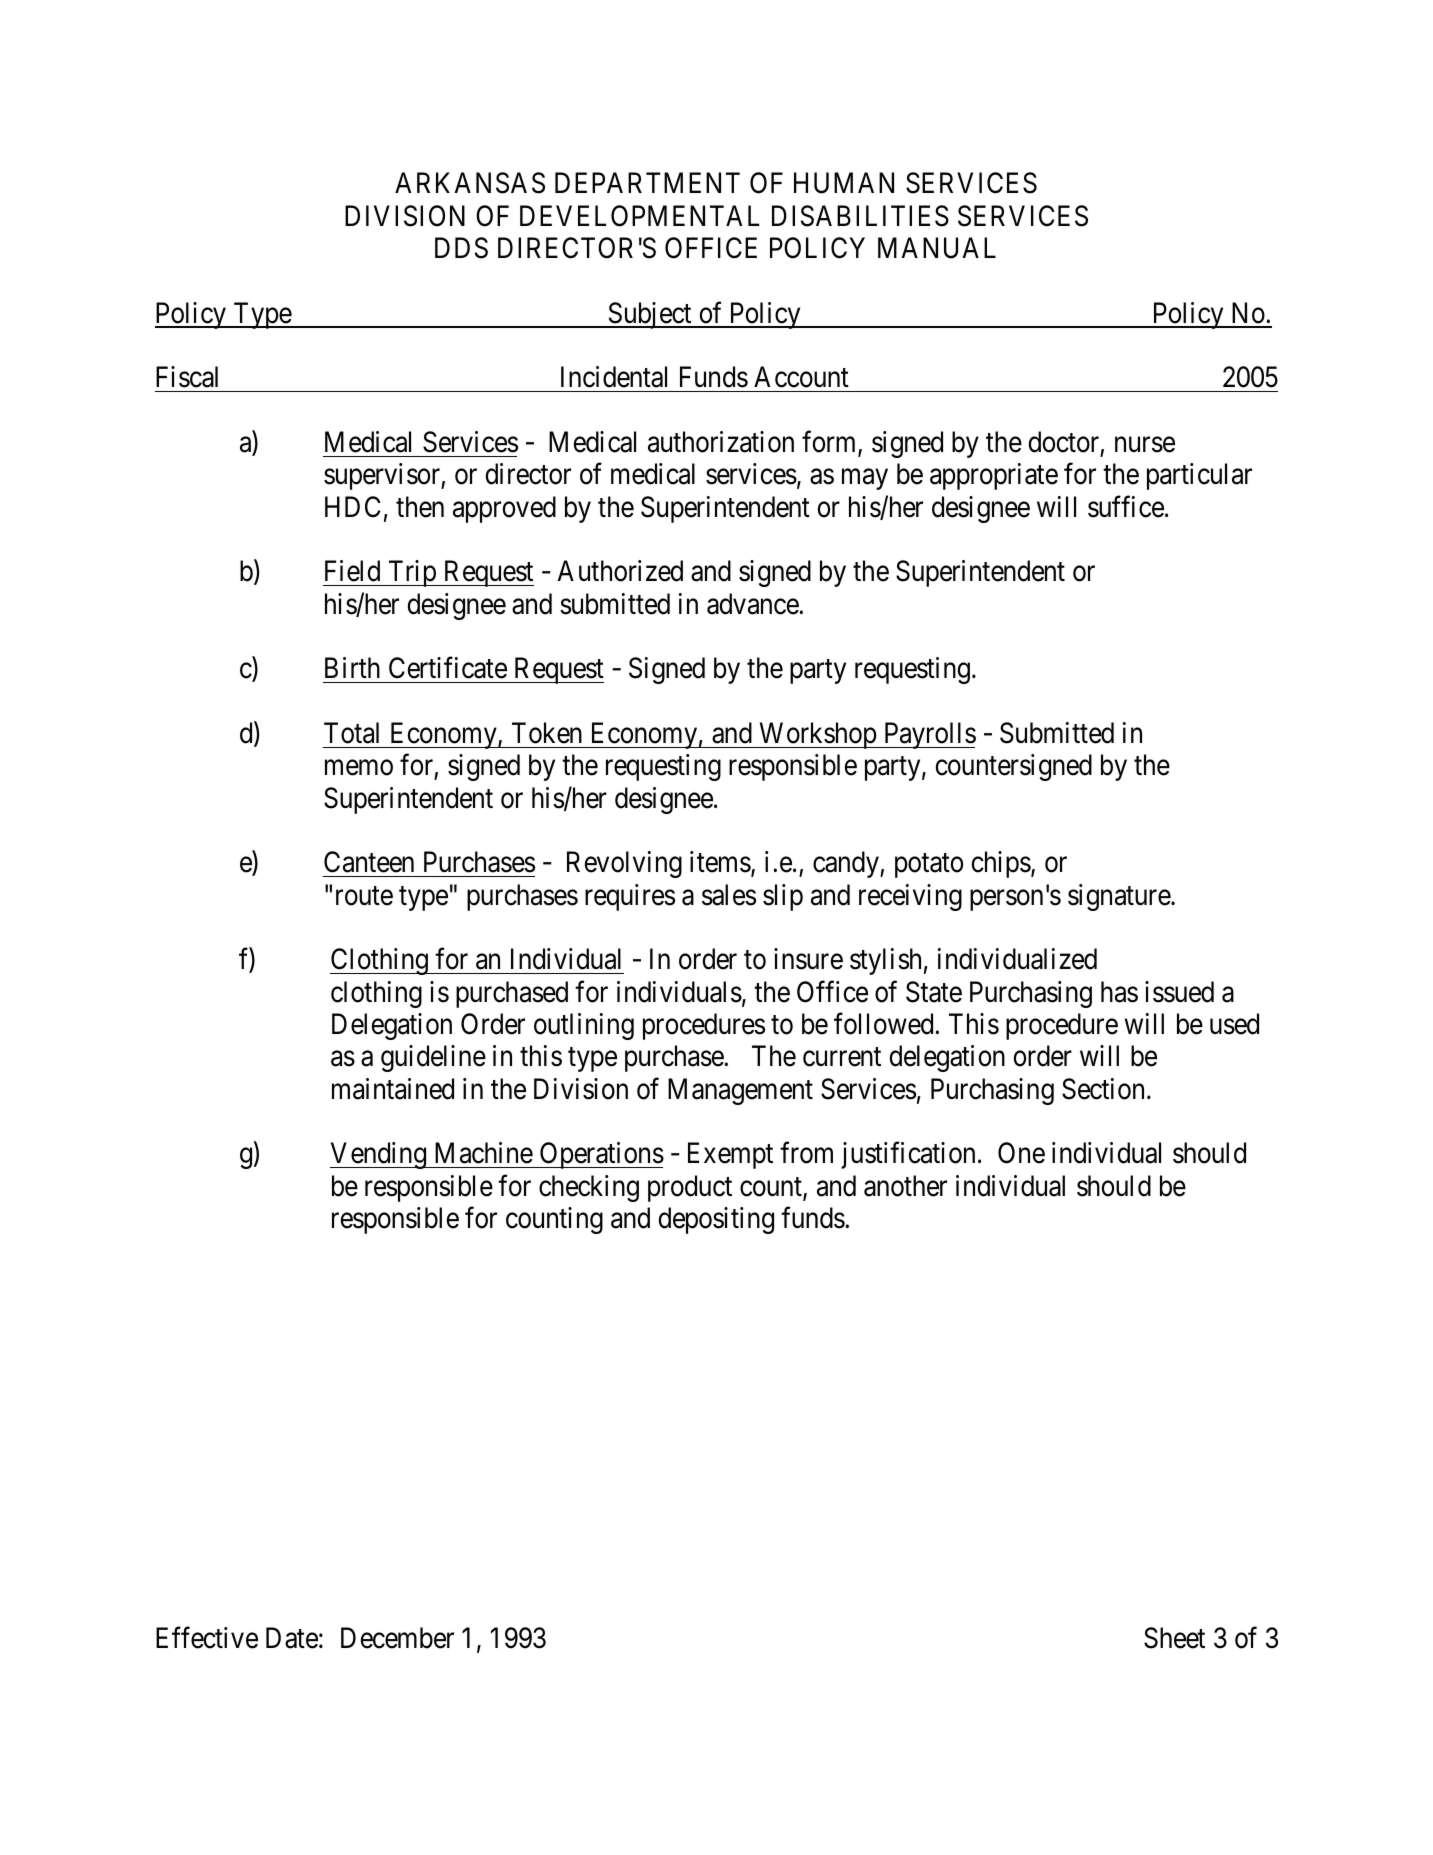 This screenshot has width=1433, height=1855. What do you see at coordinates (753, 604) in the screenshot?
I see `advance` at bounding box center [753, 604].
